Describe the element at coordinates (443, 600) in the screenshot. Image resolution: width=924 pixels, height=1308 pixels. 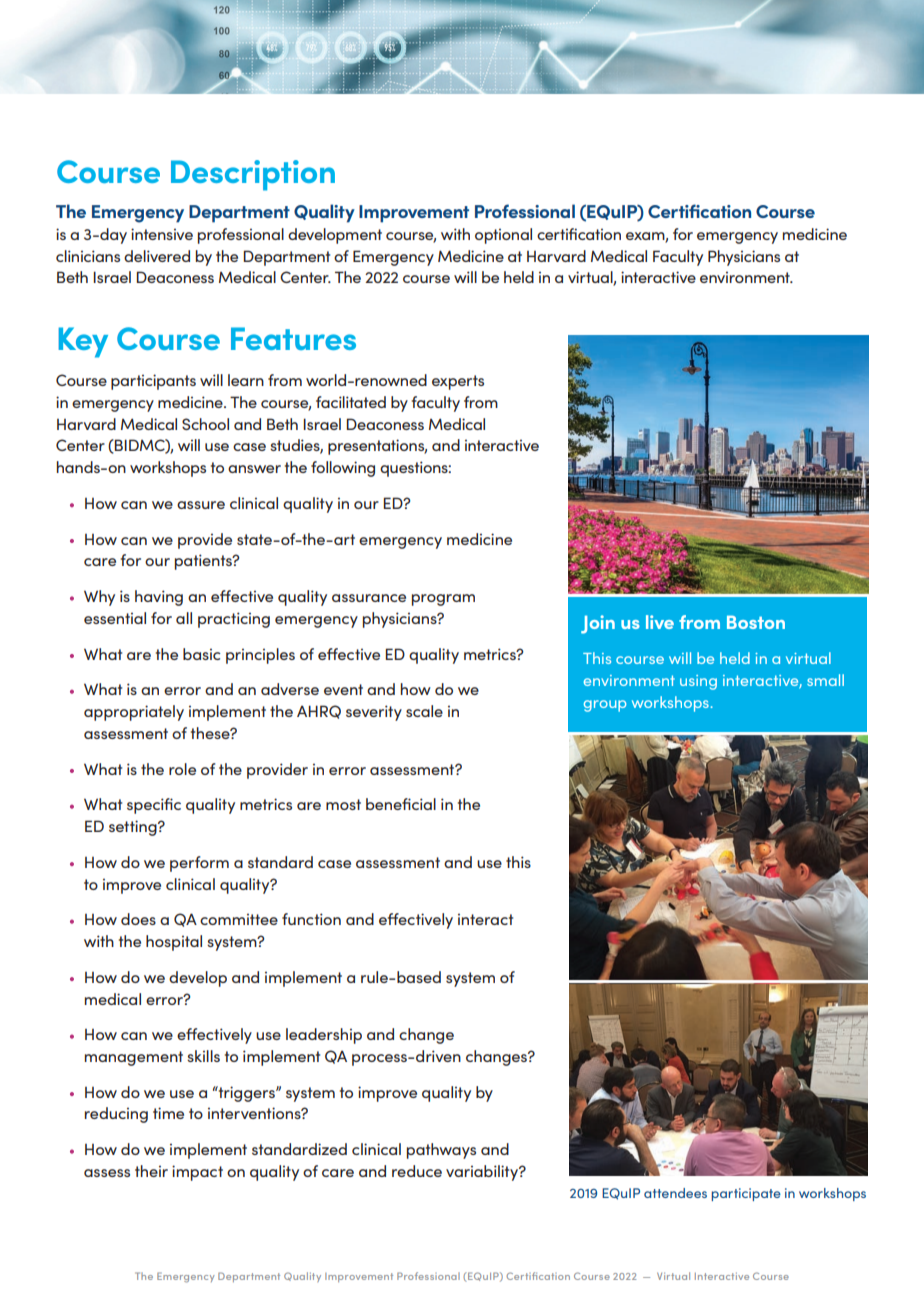
I see `program` at that location.
